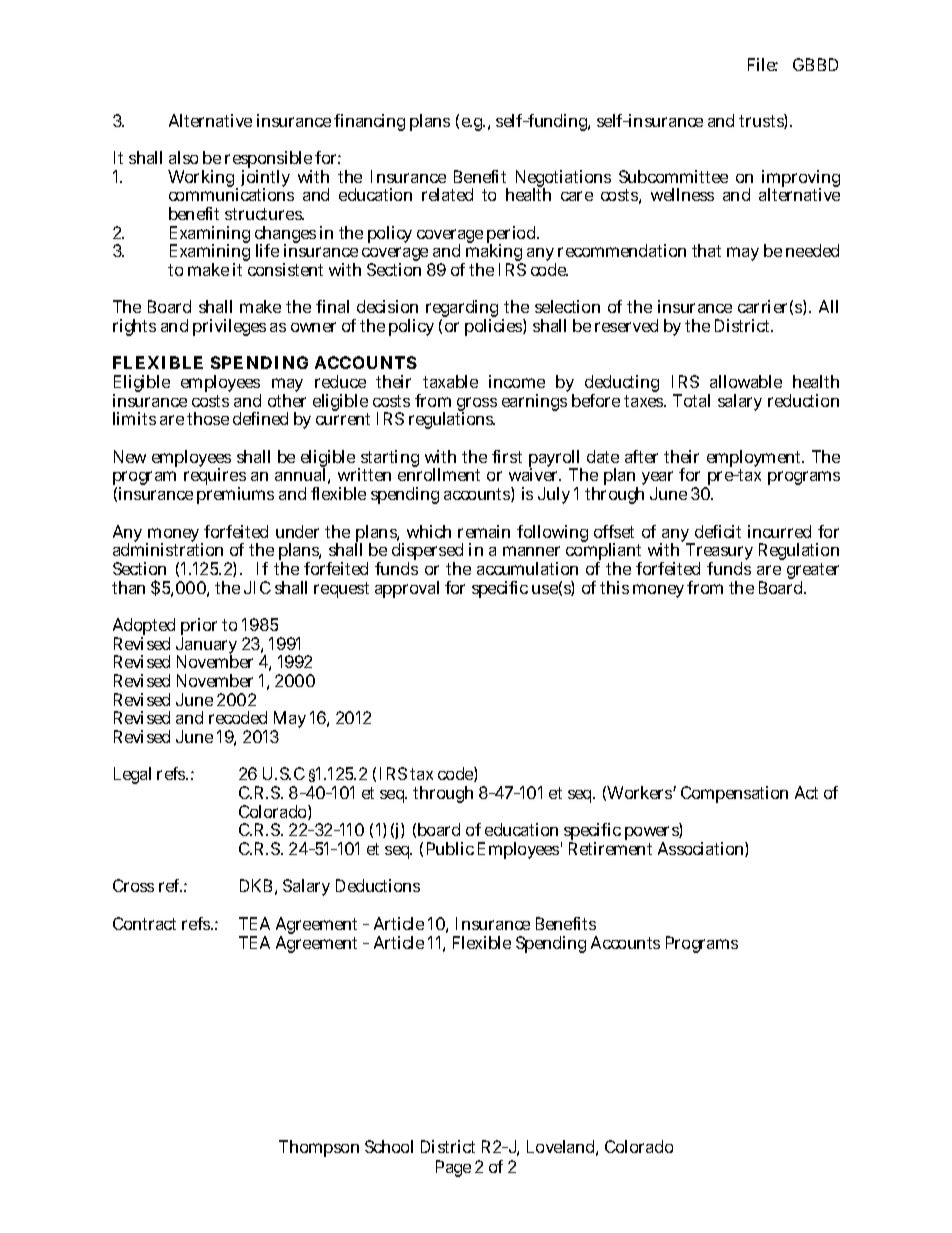 Image resolution: width=952 pixels, height=1233 pixels. I want to click on Thompson, so click(319, 1148).
